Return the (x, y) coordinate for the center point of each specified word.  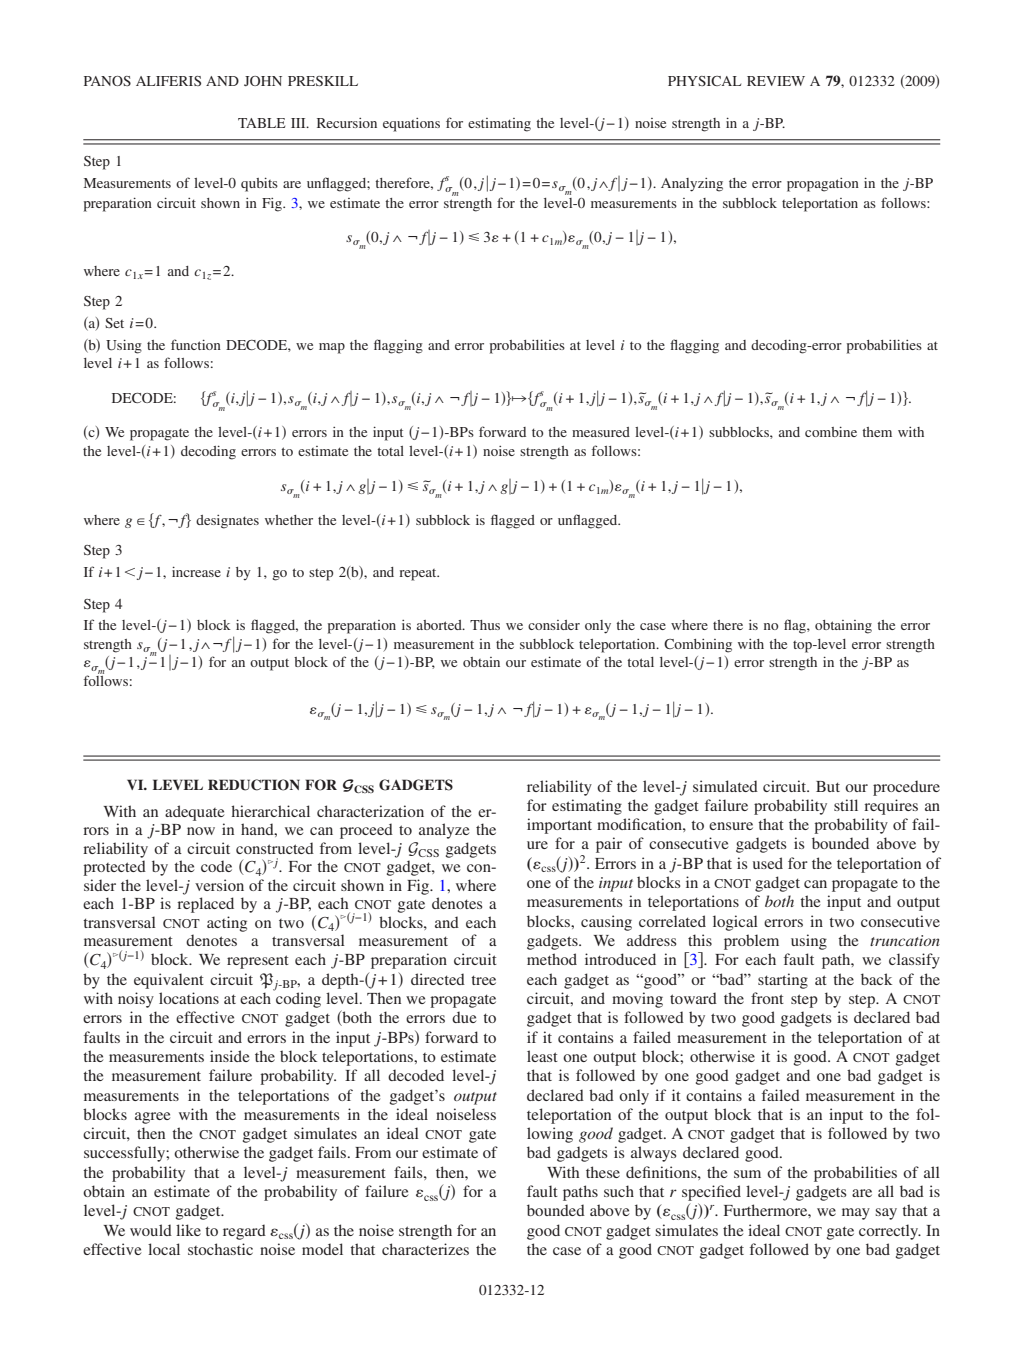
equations (411, 125)
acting (227, 924)
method (552, 959)
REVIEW (776, 81)
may (856, 1214)
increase (196, 571)
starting (783, 981)
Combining (698, 646)
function (196, 344)
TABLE (261, 123)
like (188, 1230)
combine (831, 431)
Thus (485, 625)
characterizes (425, 1249)
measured (601, 432)
